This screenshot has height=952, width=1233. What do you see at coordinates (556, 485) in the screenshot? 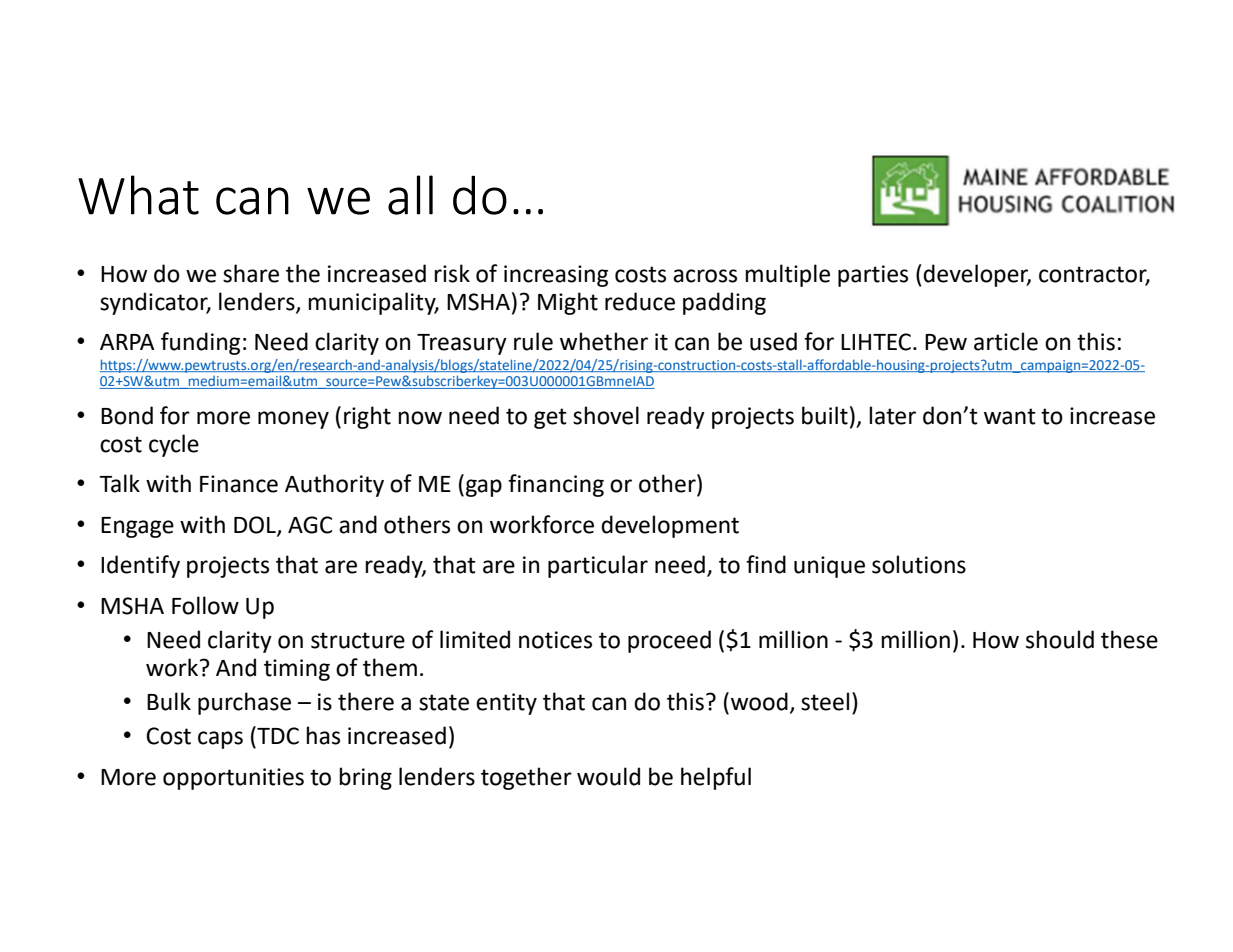
I see `financing` at bounding box center [556, 485].
